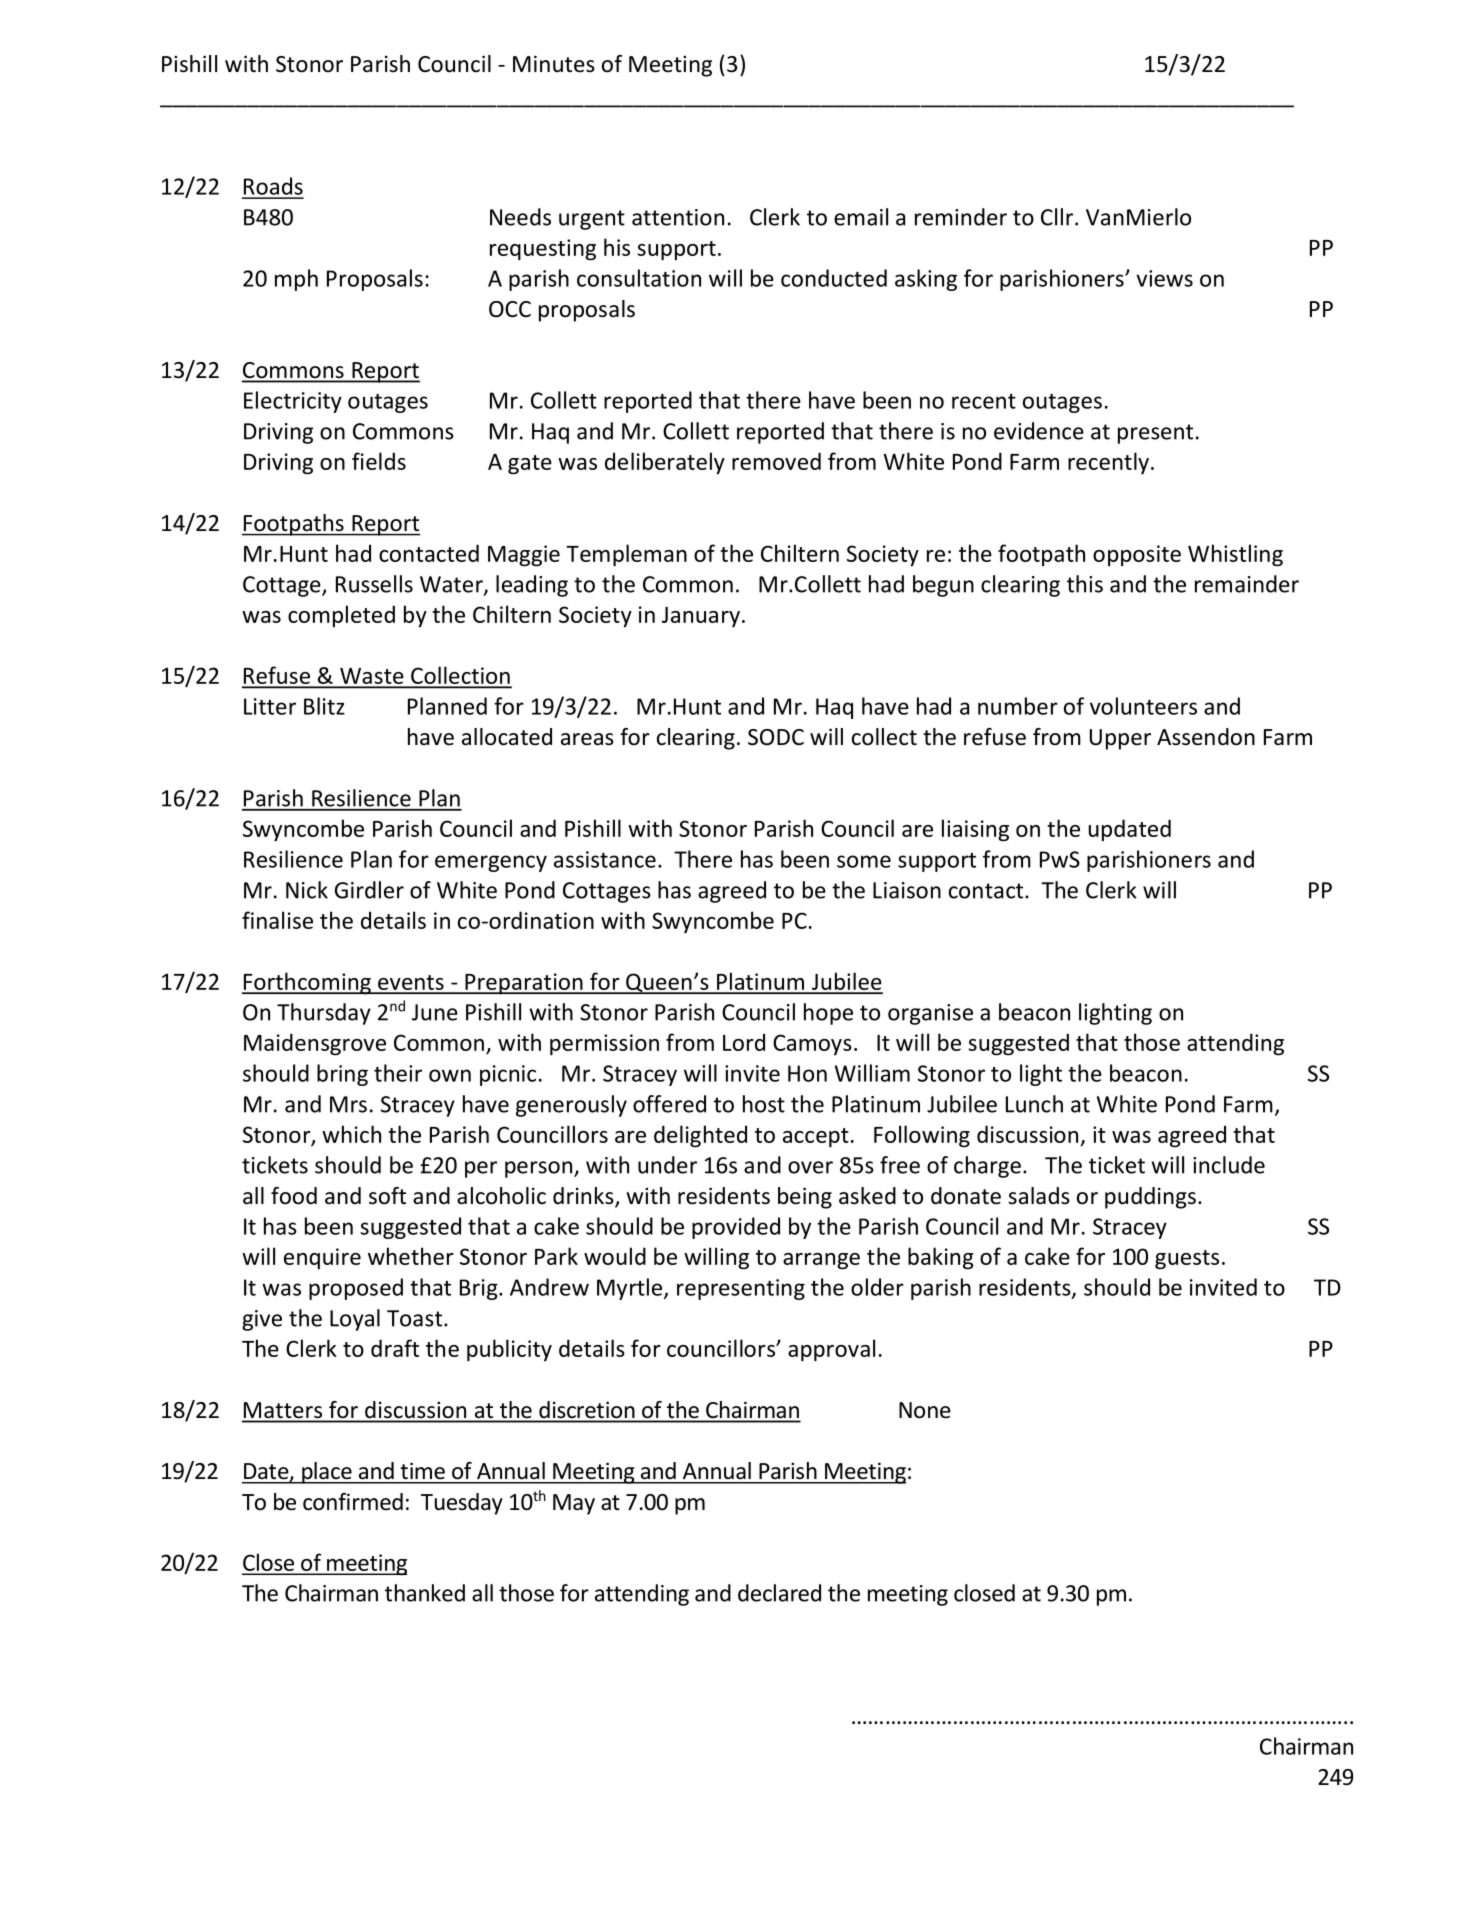  I want to click on reminder, so click(961, 217).
